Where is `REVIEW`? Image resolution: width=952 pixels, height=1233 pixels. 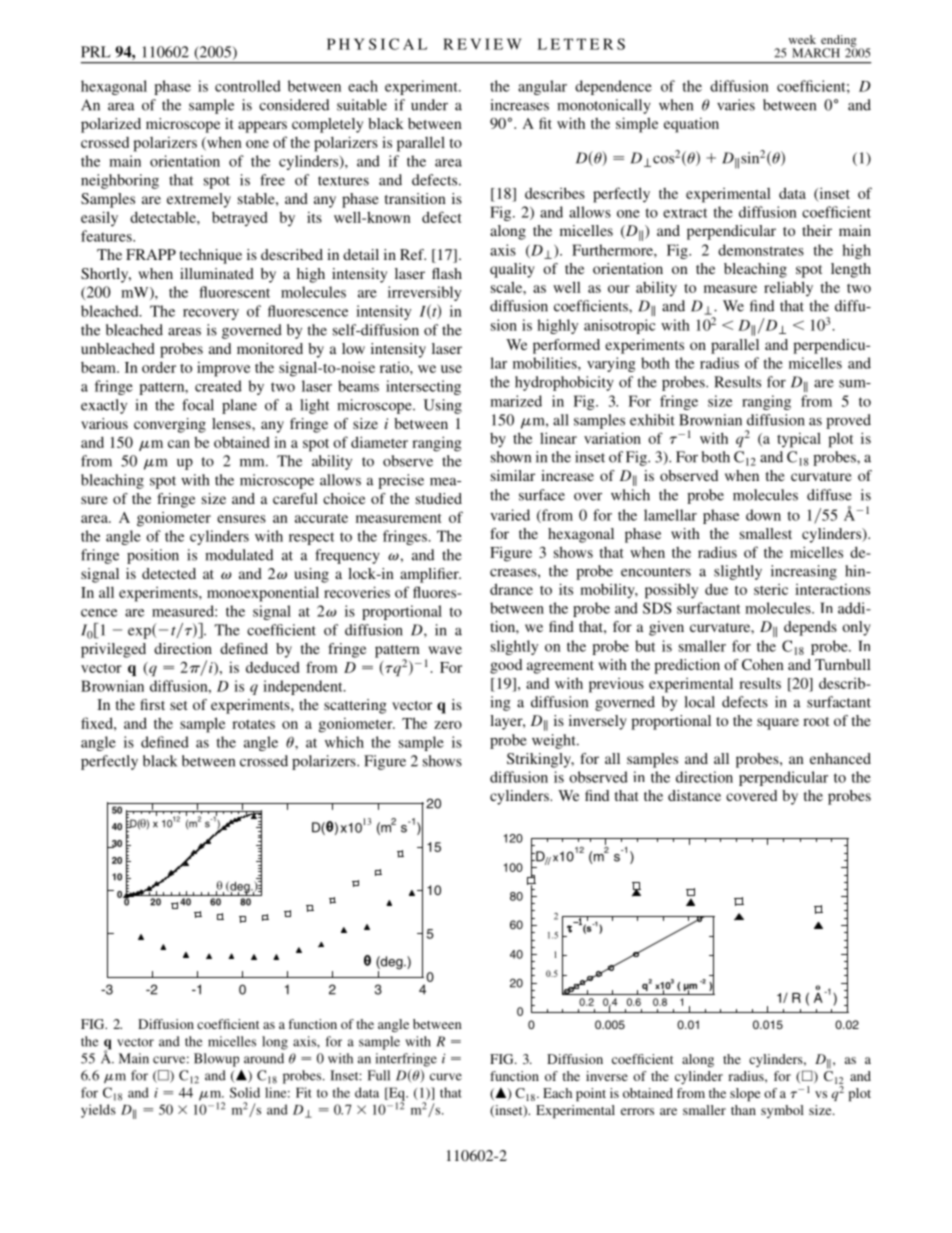
REVIEW is located at coordinates (482, 44).
